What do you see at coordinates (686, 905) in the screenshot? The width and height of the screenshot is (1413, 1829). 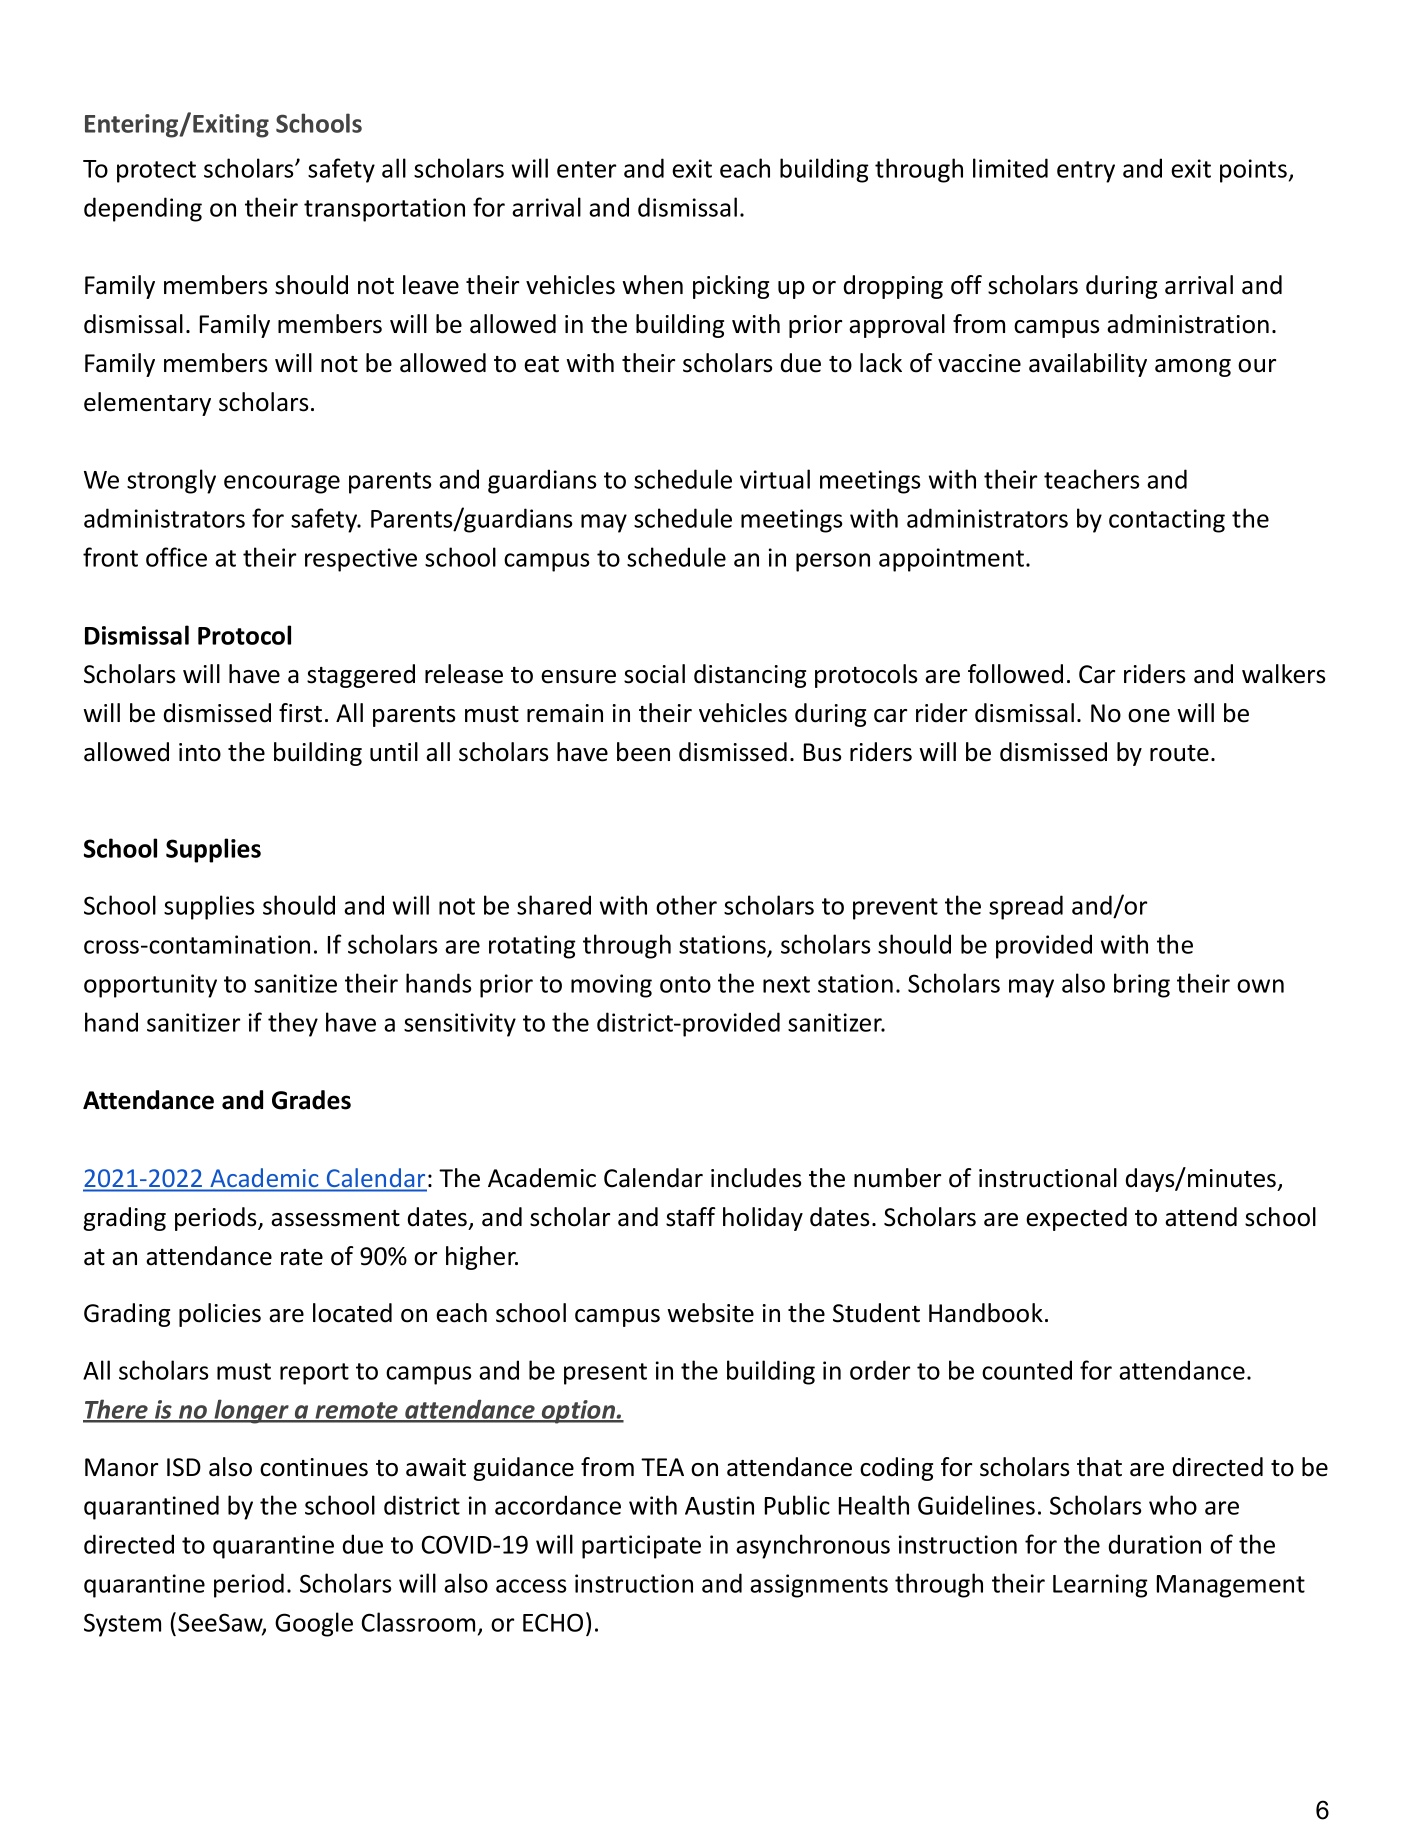 I see `other` at bounding box center [686, 905].
